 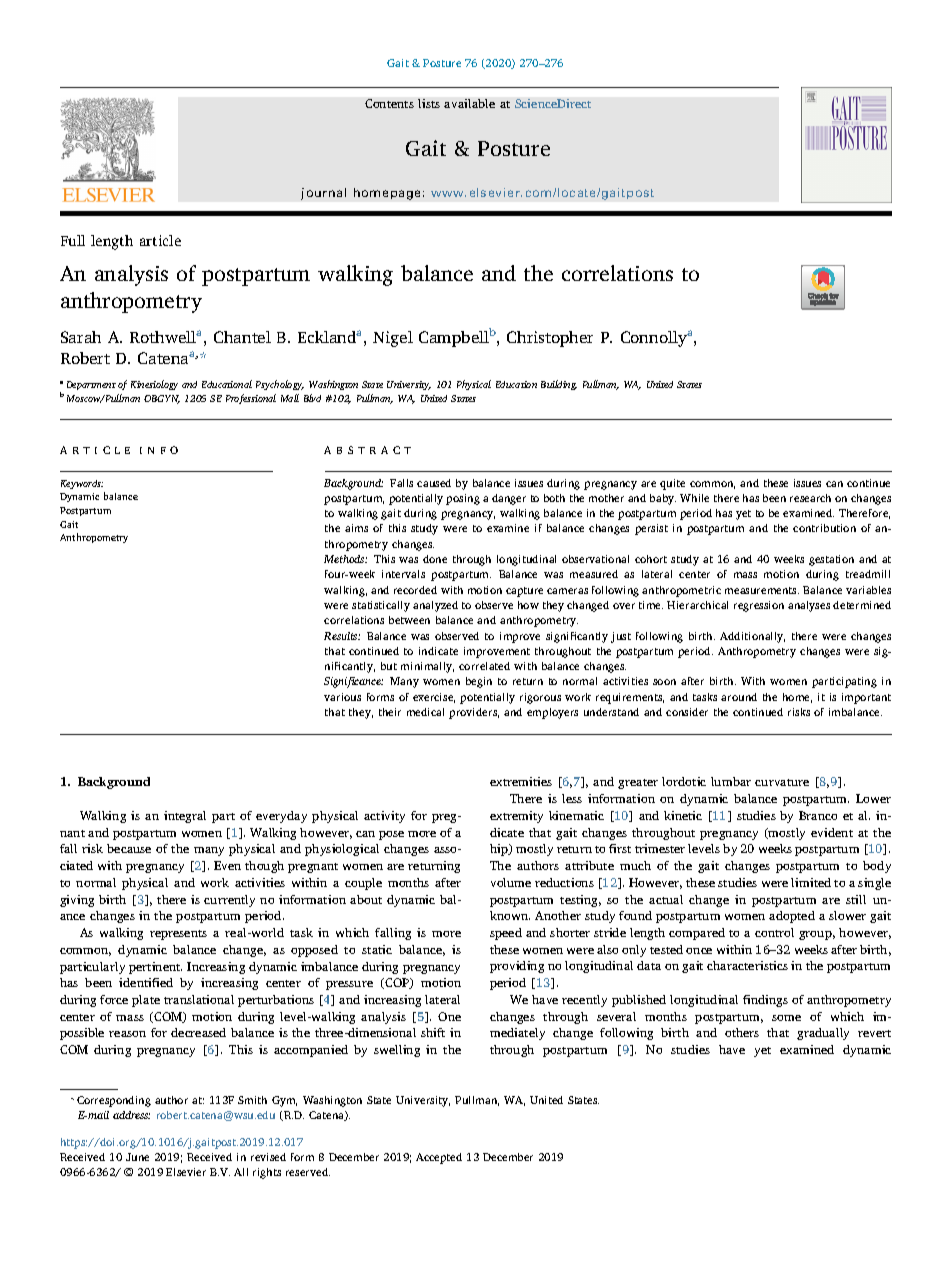 What do you see at coordinates (521, 781) in the page?
I see `extremities` at bounding box center [521, 781].
